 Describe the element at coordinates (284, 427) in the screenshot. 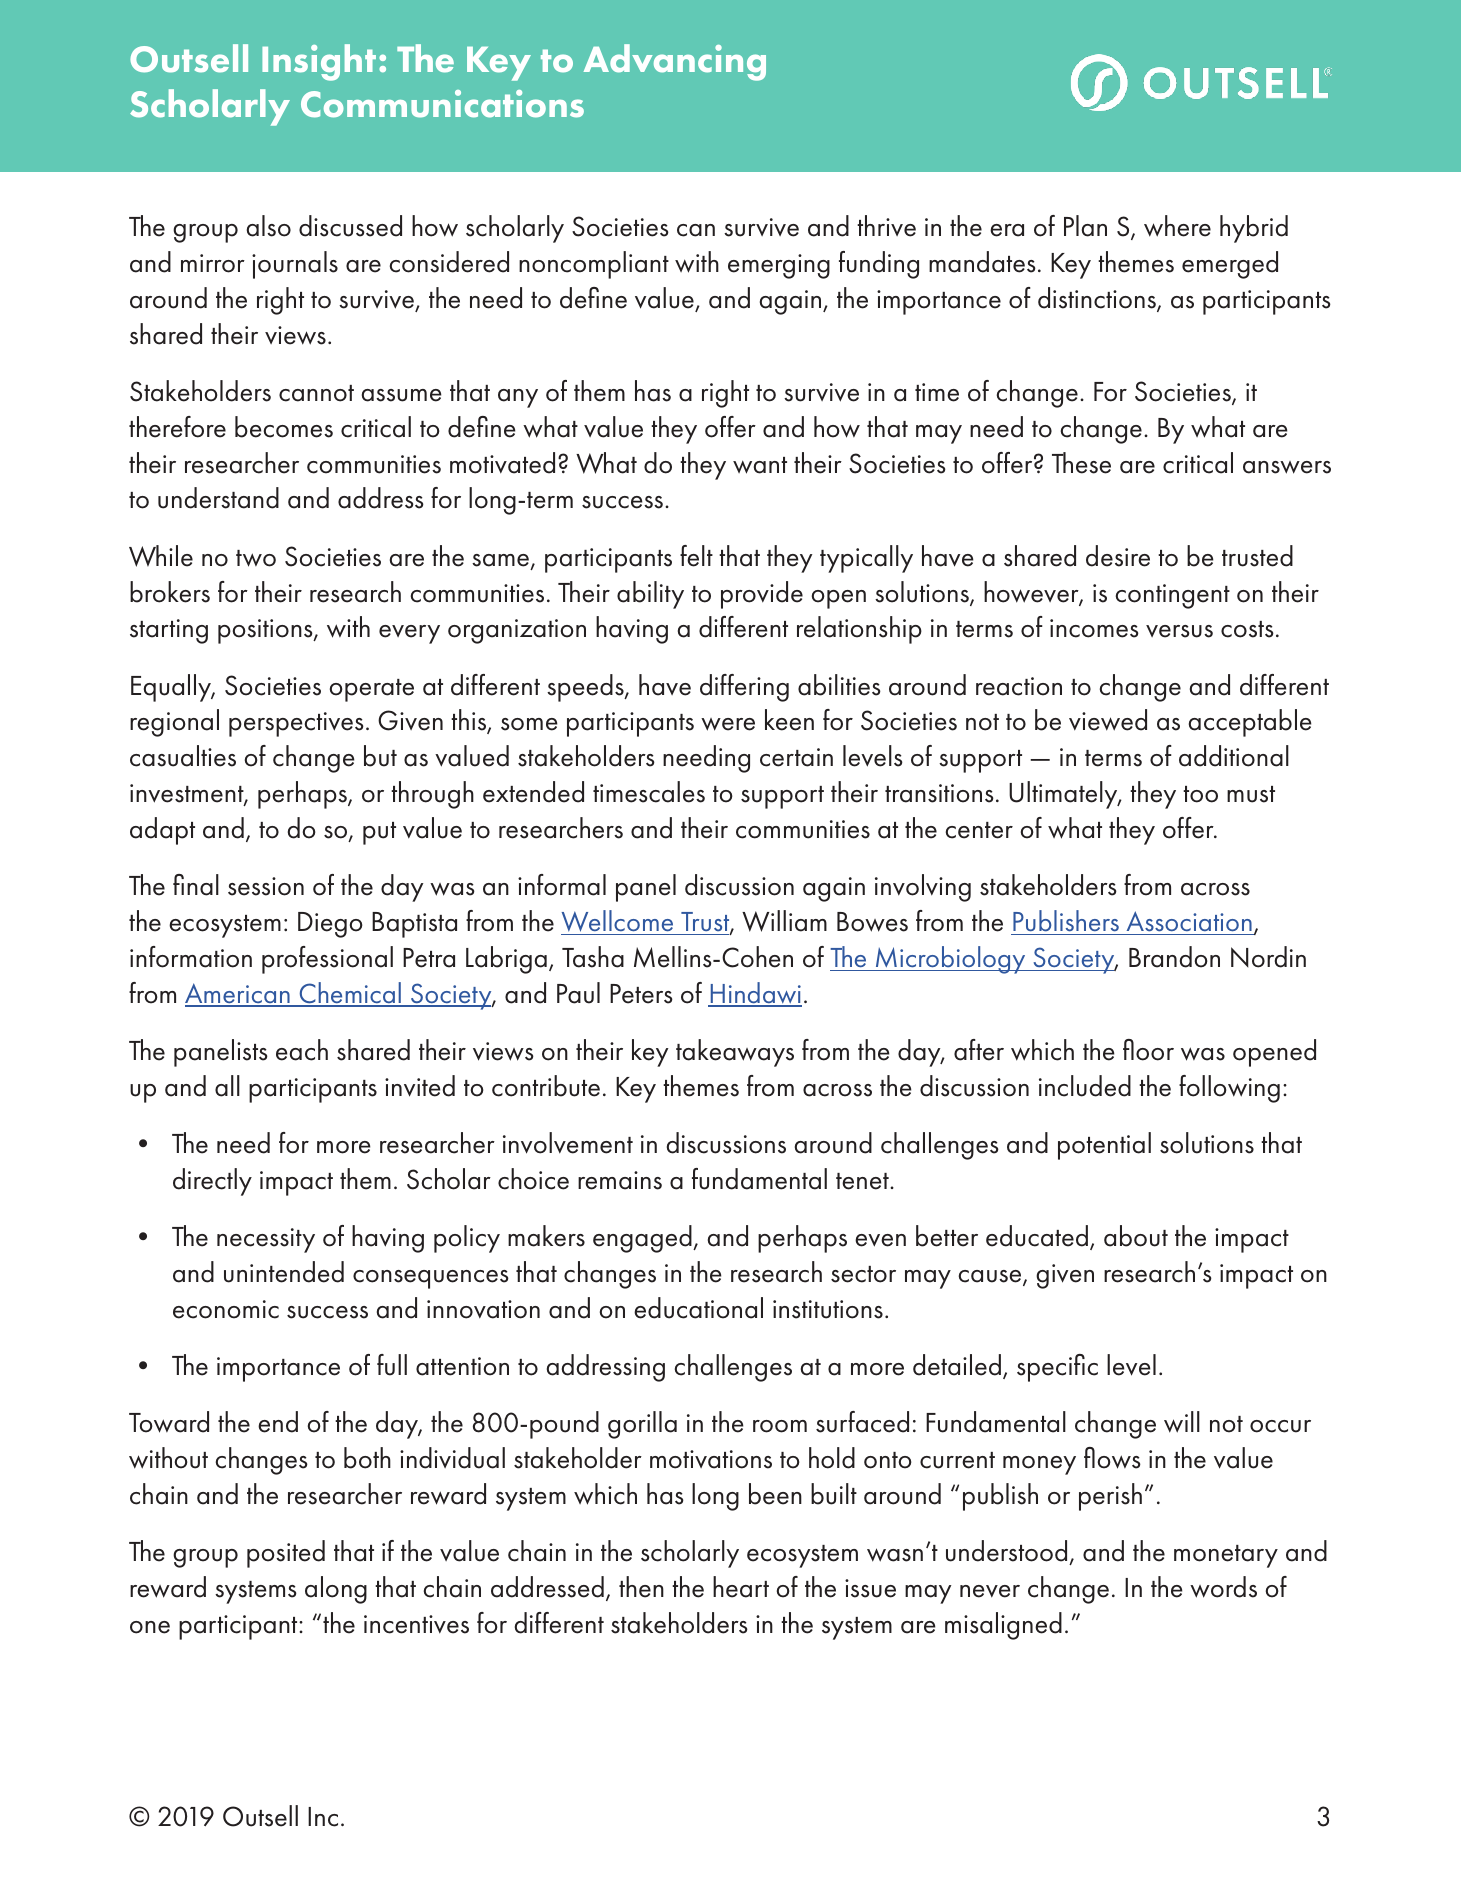

I see `becomes` at that location.
